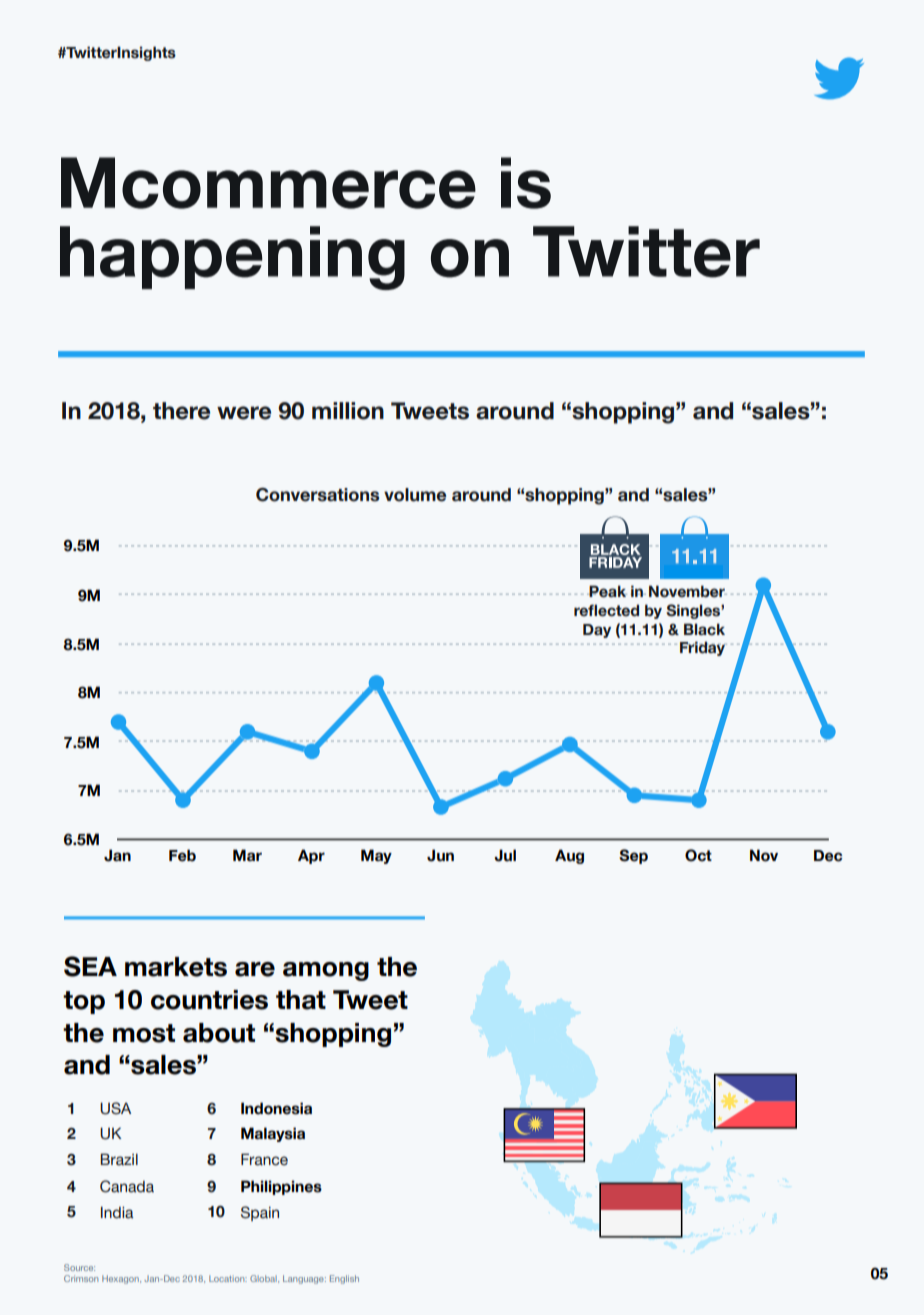 The image size is (924, 1315). Describe the element at coordinates (415, 495) in the image. I see `volume` at that location.
